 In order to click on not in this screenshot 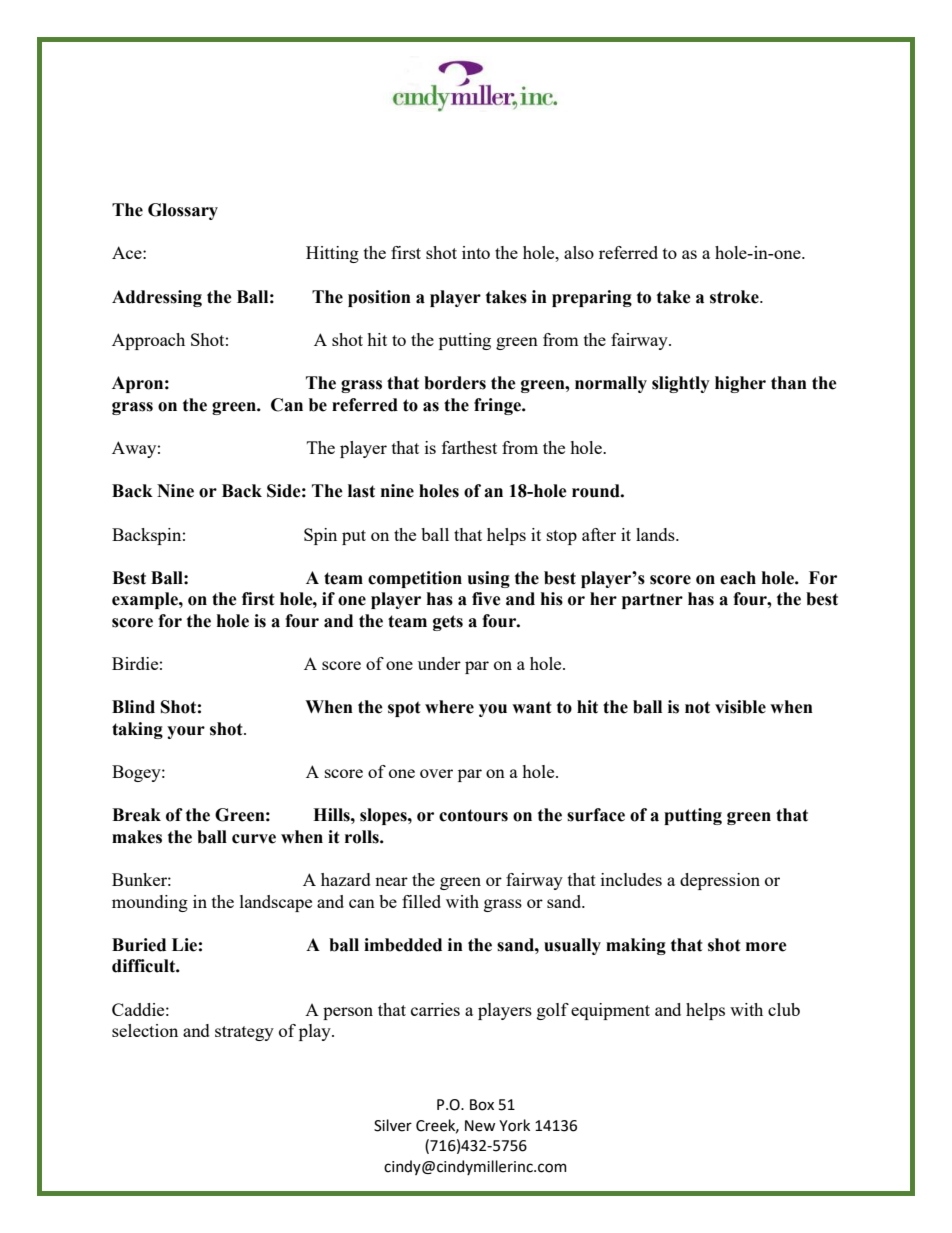, I will do `click(697, 707)`.
